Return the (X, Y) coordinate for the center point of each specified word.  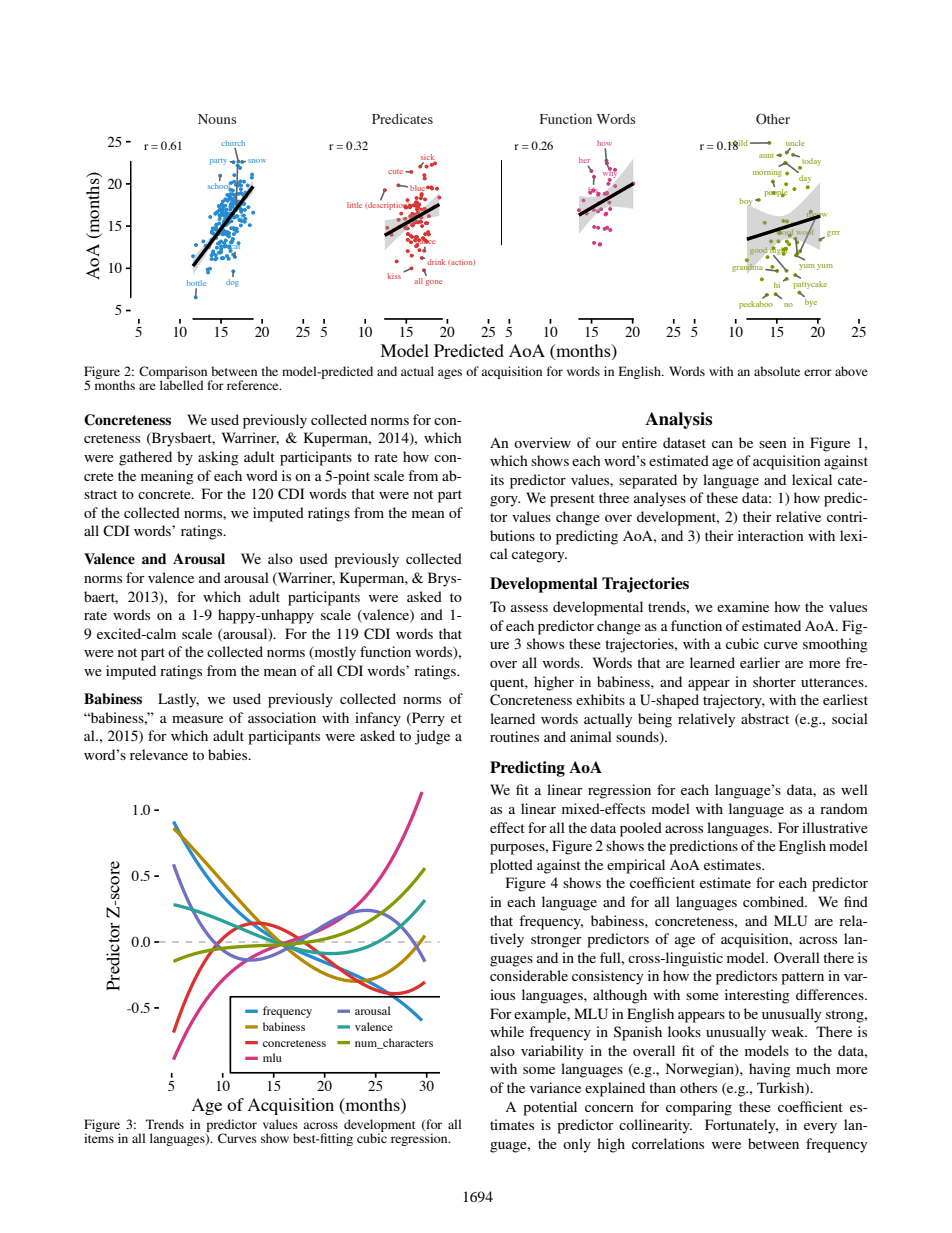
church (233, 143)
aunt (768, 155)
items (99, 1137)
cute (397, 171)
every (820, 1128)
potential (550, 1108)
